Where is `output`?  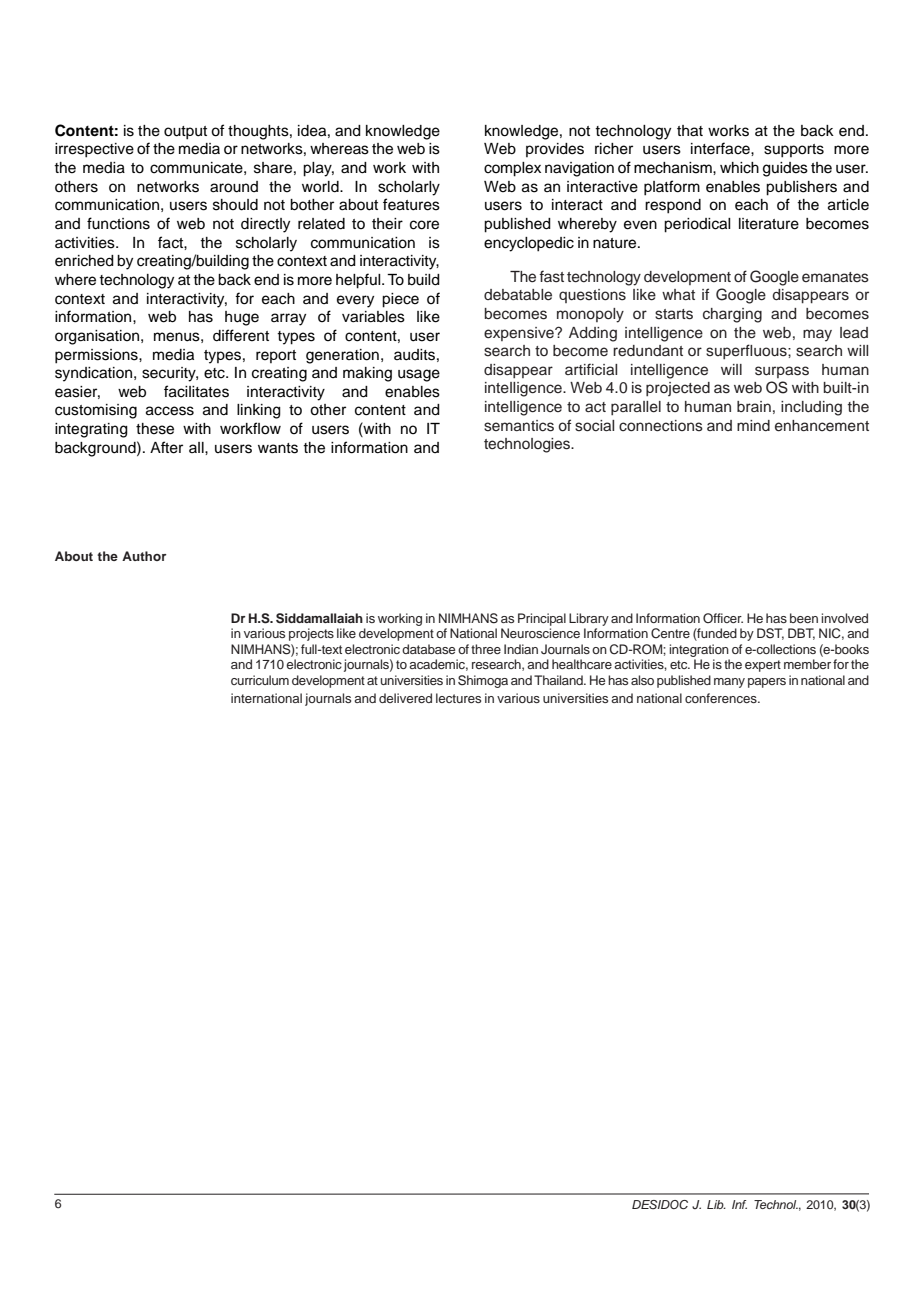
output is located at coordinates (185, 133).
